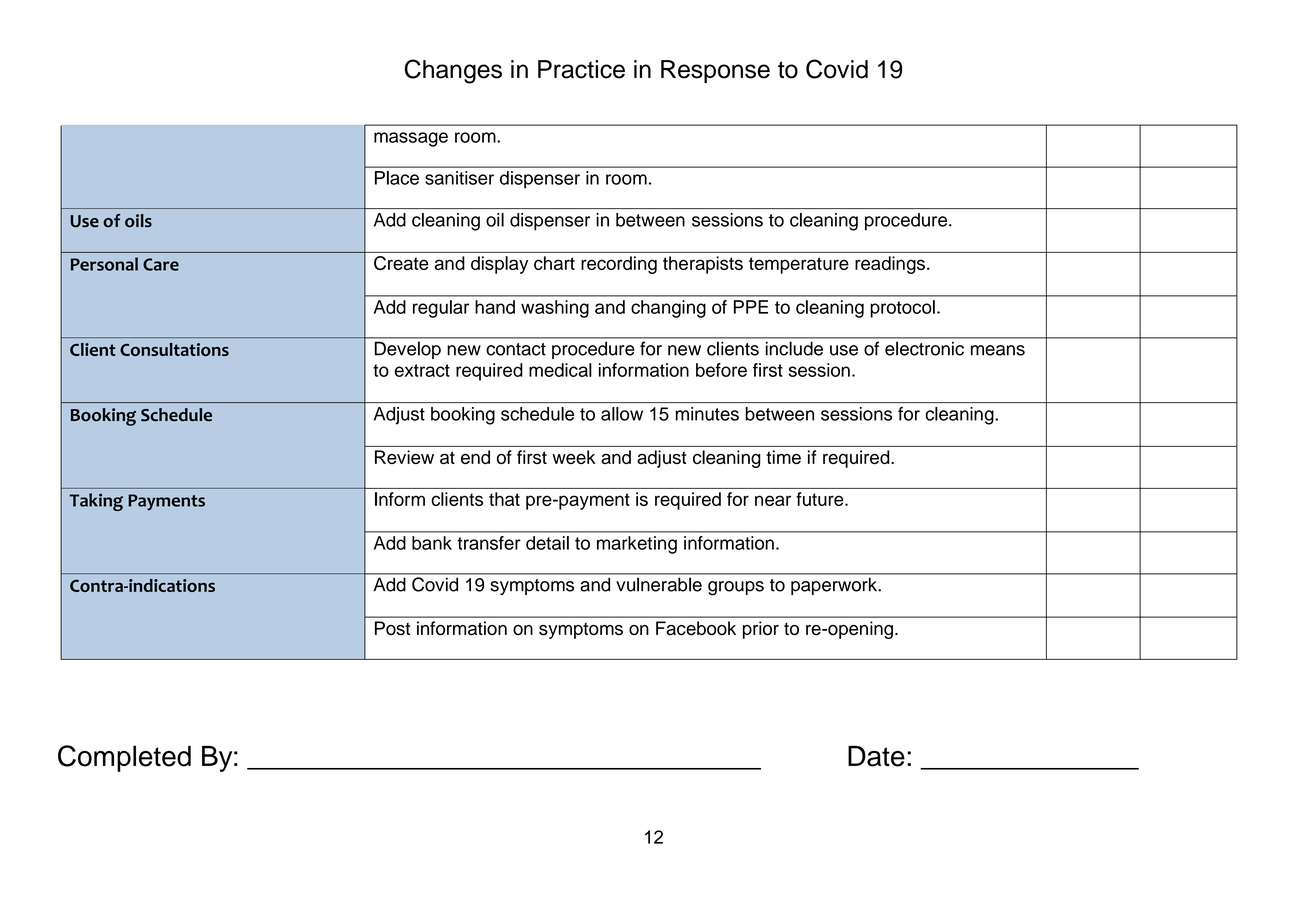 The width and height of the image is (1307, 924). I want to click on future, so click(821, 499).
